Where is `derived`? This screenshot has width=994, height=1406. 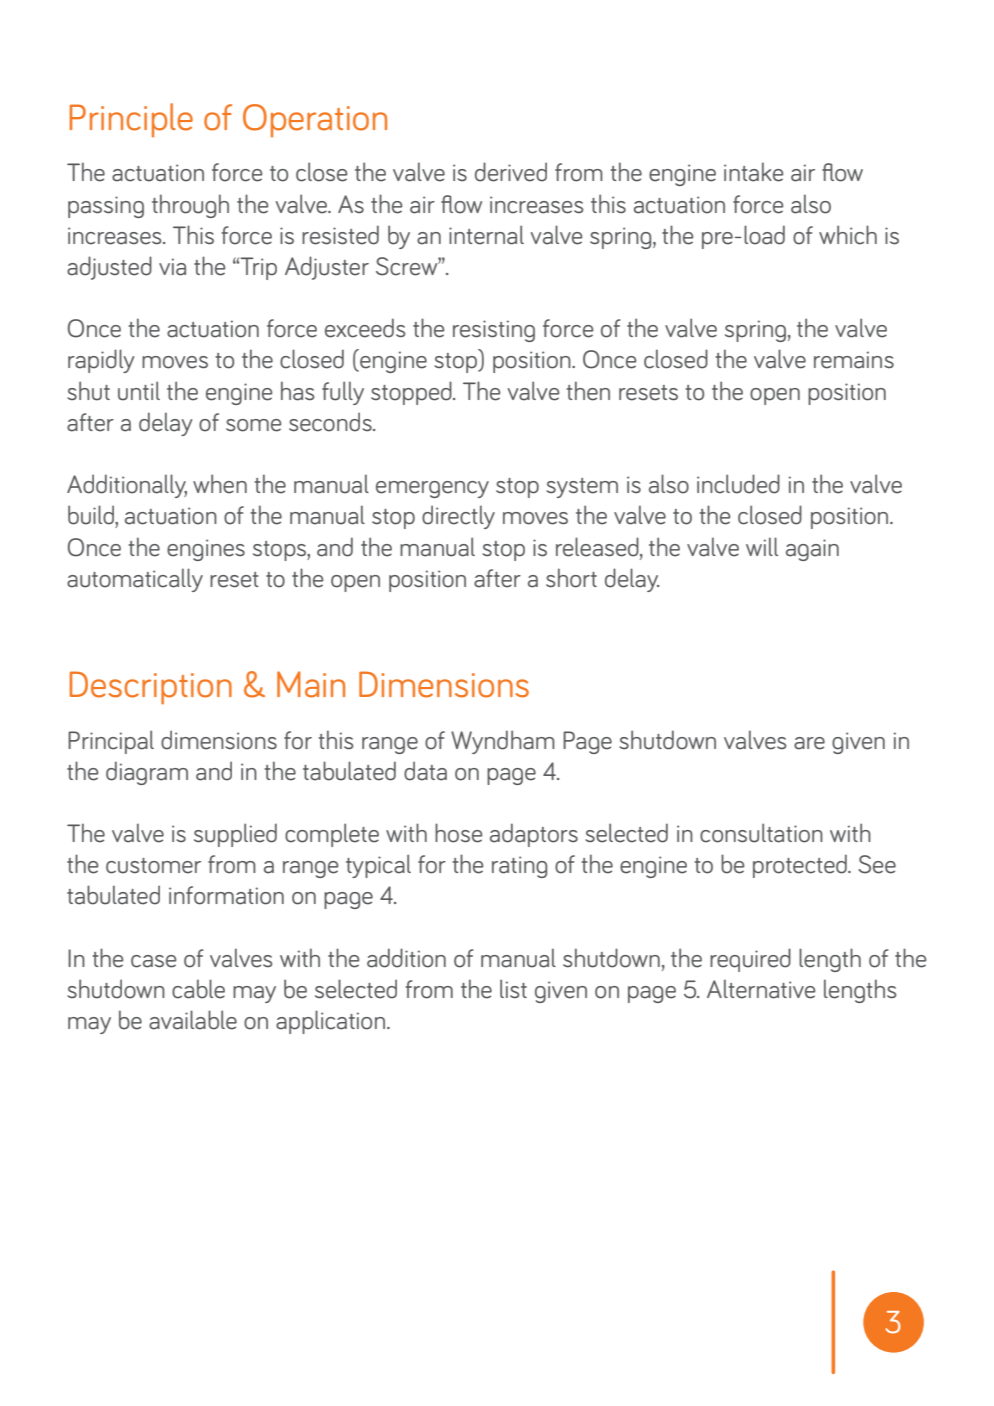 derived is located at coordinates (511, 172).
